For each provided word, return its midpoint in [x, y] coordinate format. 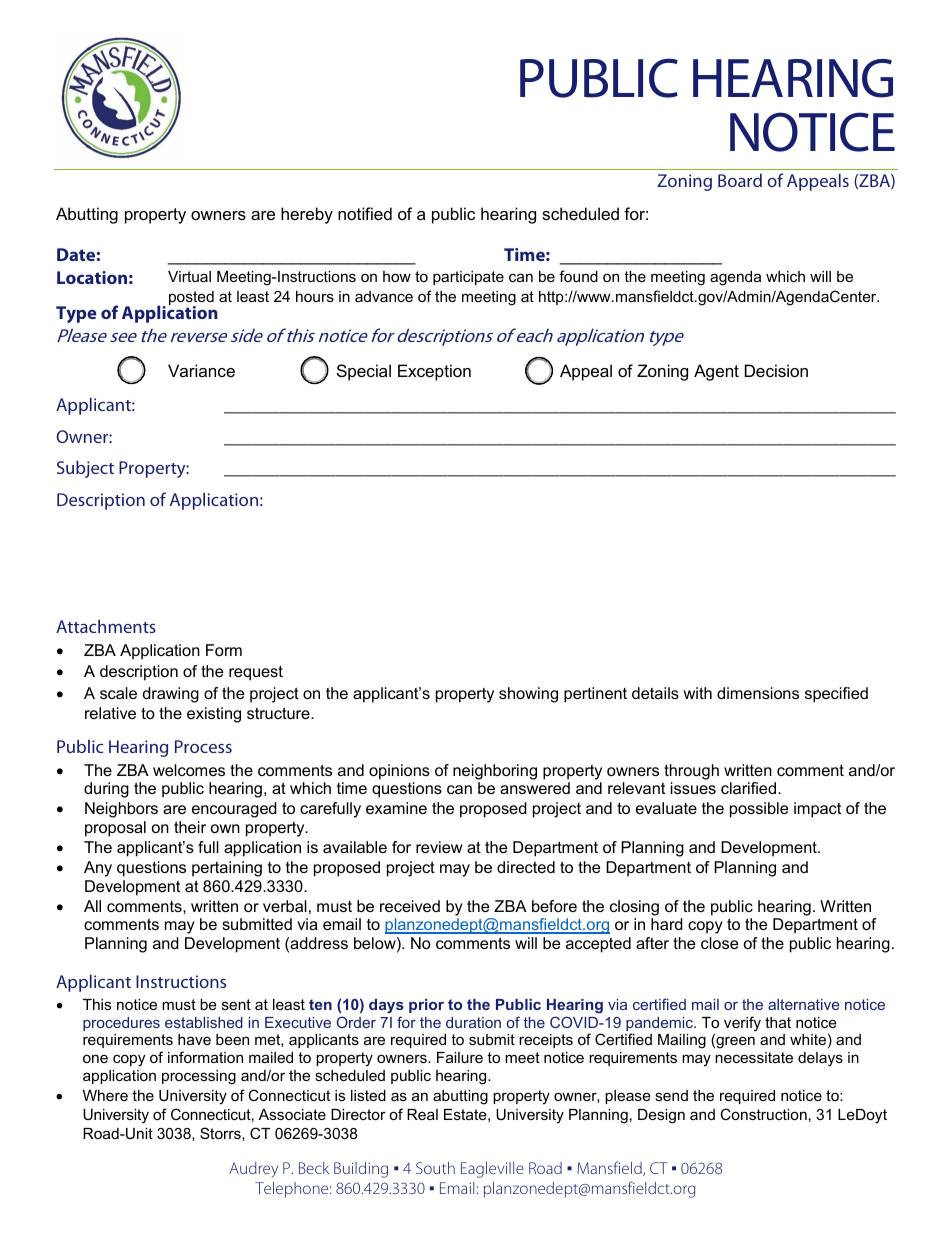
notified [365, 213]
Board [740, 180]
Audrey [253, 1170]
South [435, 1168]
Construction [763, 1114]
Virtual [189, 276]
